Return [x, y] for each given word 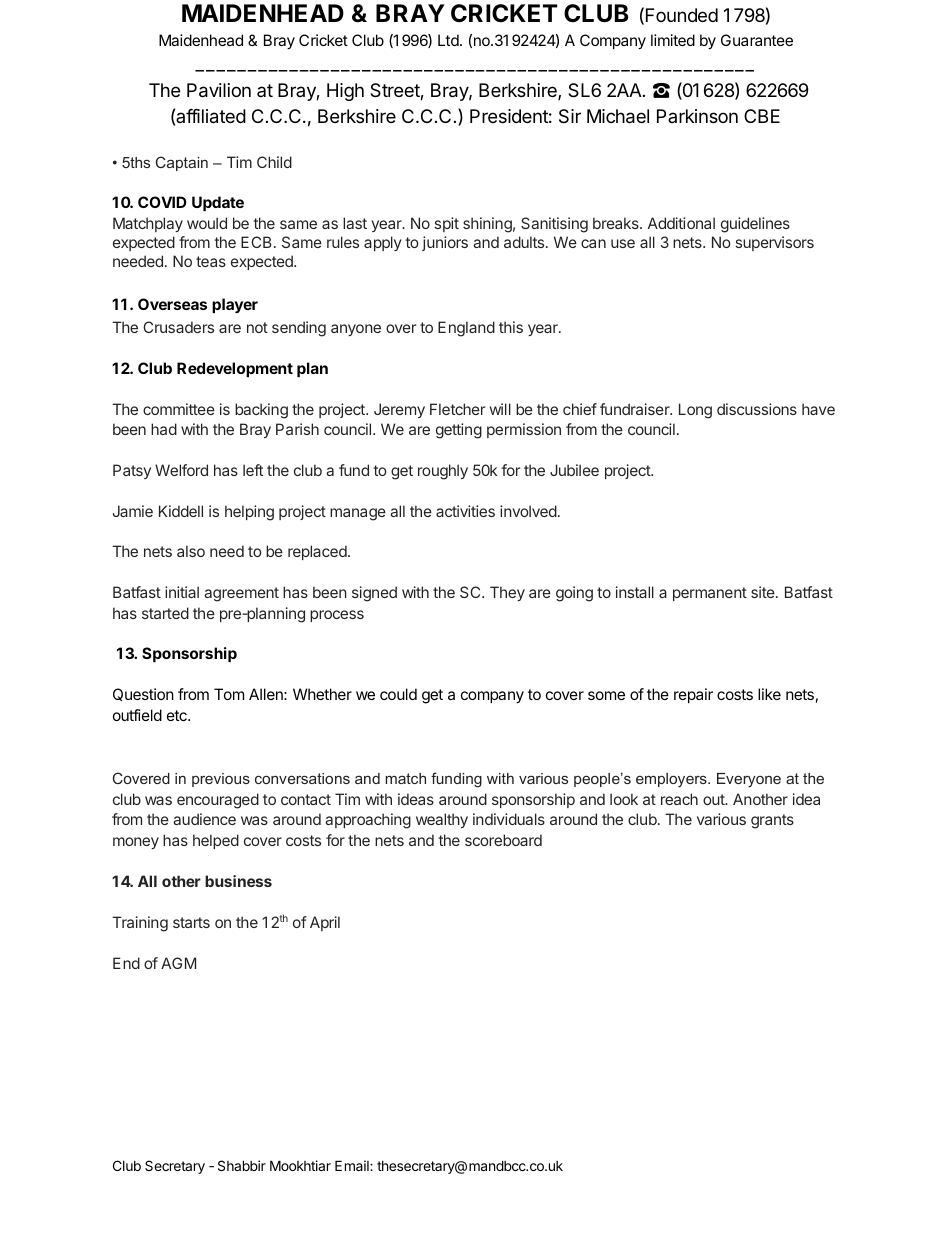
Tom [229, 694]
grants [772, 821]
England [466, 329]
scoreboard [503, 840]
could [398, 694]
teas [211, 261]
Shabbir [242, 1165]
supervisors [775, 243]
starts [191, 922]
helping [249, 513]
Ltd [449, 40]
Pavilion [219, 90]
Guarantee [757, 40]
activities [465, 511]
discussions [757, 409]
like [769, 694]
